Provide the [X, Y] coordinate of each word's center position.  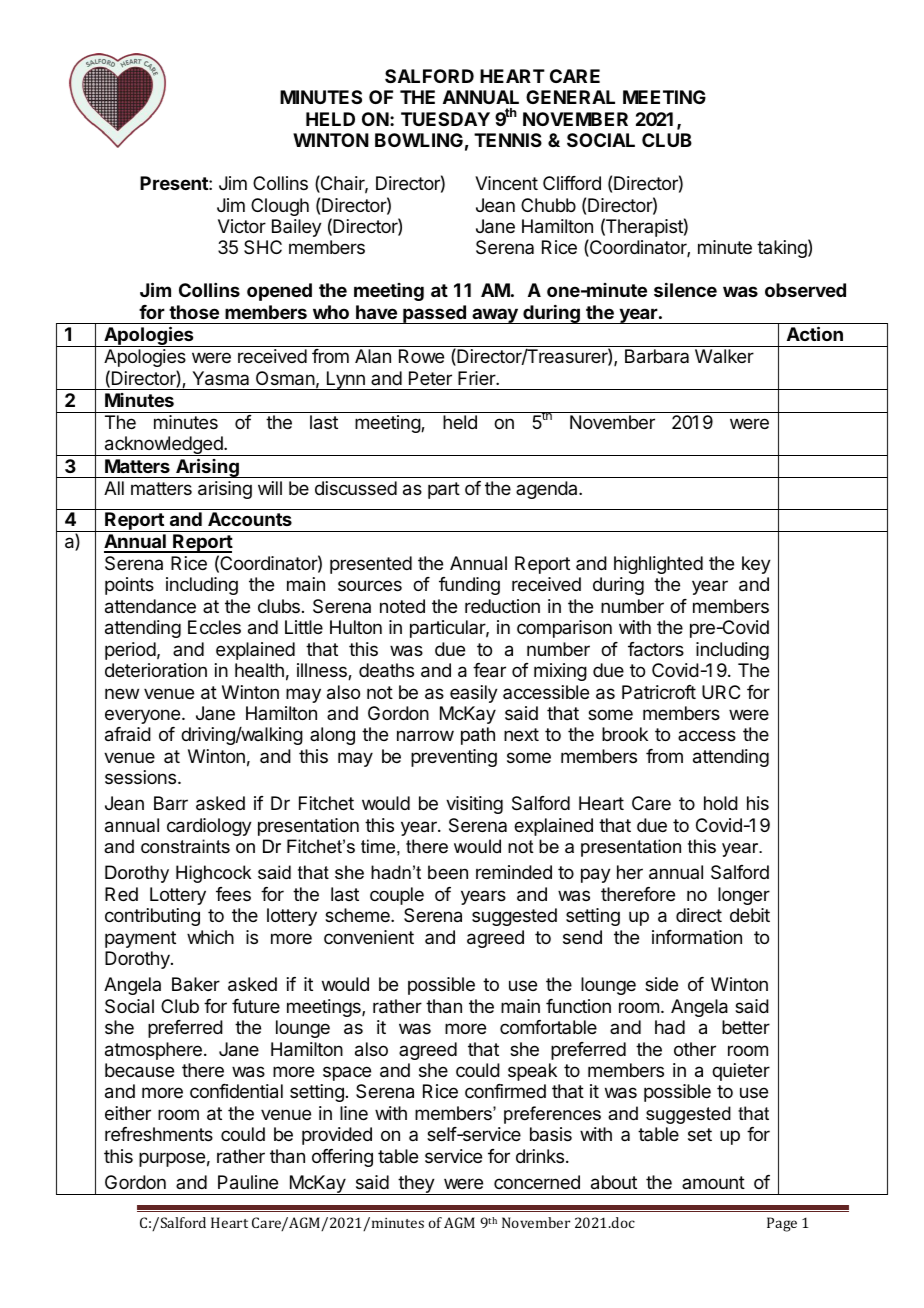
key [756, 565]
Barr [171, 803]
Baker [196, 984]
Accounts [250, 519]
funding [469, 586]
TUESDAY [445, 119]
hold [721, 803]
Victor [242, 226]
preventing [454, 758]
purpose [172, 1159]
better [746, 1027]
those [194, 312]
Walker [724, 356]
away [495, 316]
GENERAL [570, 97]
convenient [369, 937]
